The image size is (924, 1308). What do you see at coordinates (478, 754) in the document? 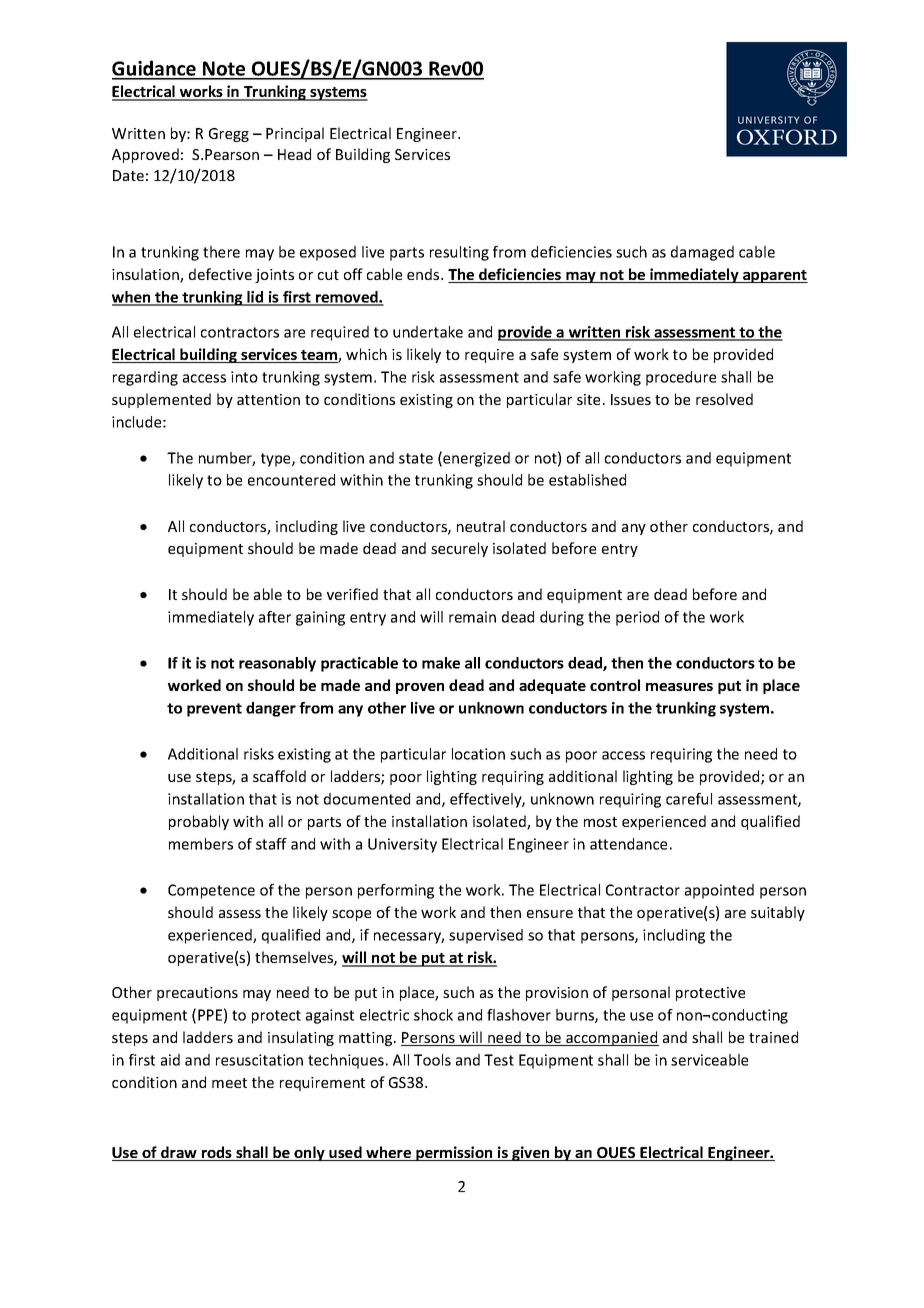
I see `location` at bounding box center [478, 754].
